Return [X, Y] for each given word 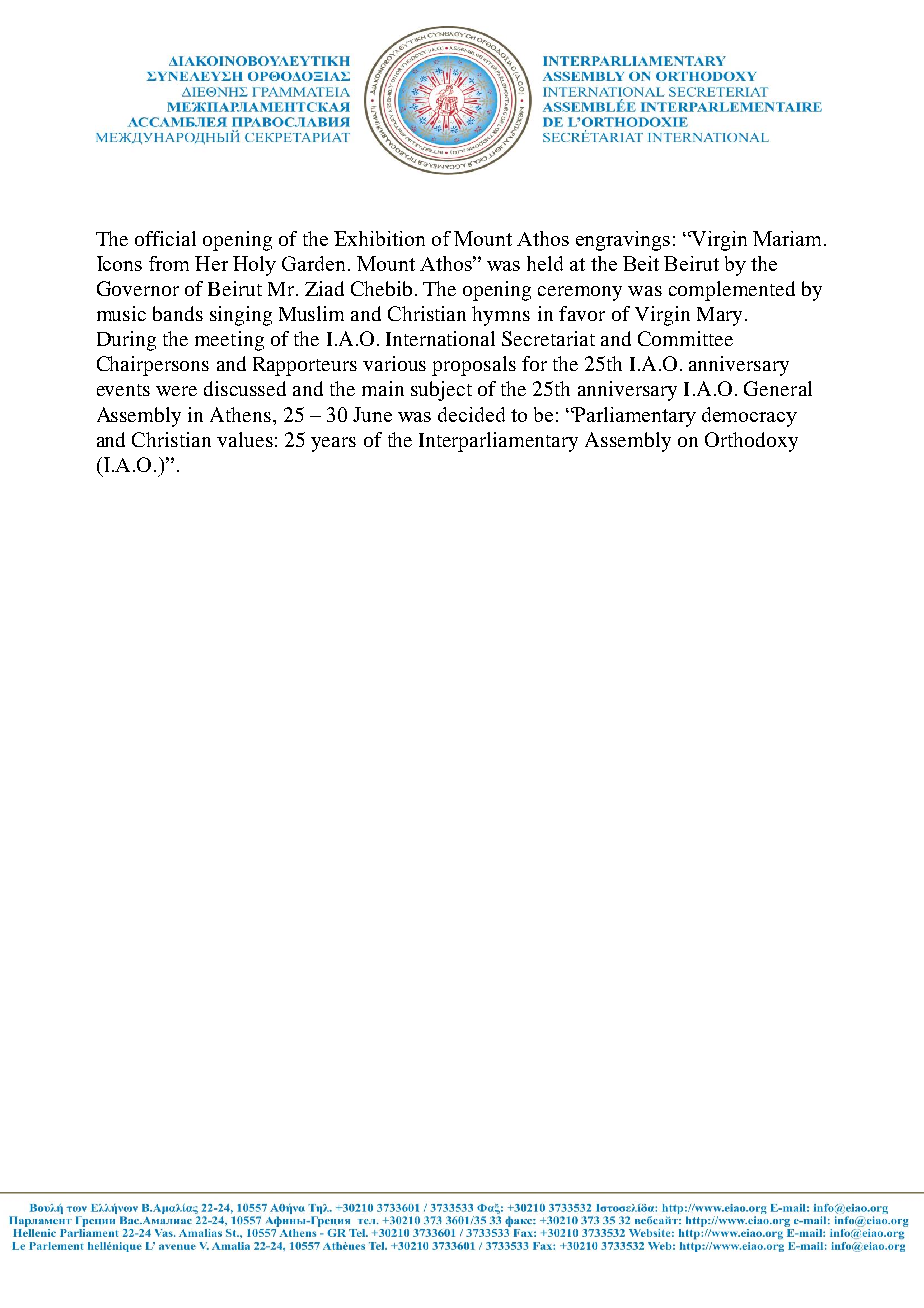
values [245, 439]
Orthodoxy [751, 442]
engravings [623, 241]
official [165, 238]
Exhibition [379, 238]
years [333, 444]
